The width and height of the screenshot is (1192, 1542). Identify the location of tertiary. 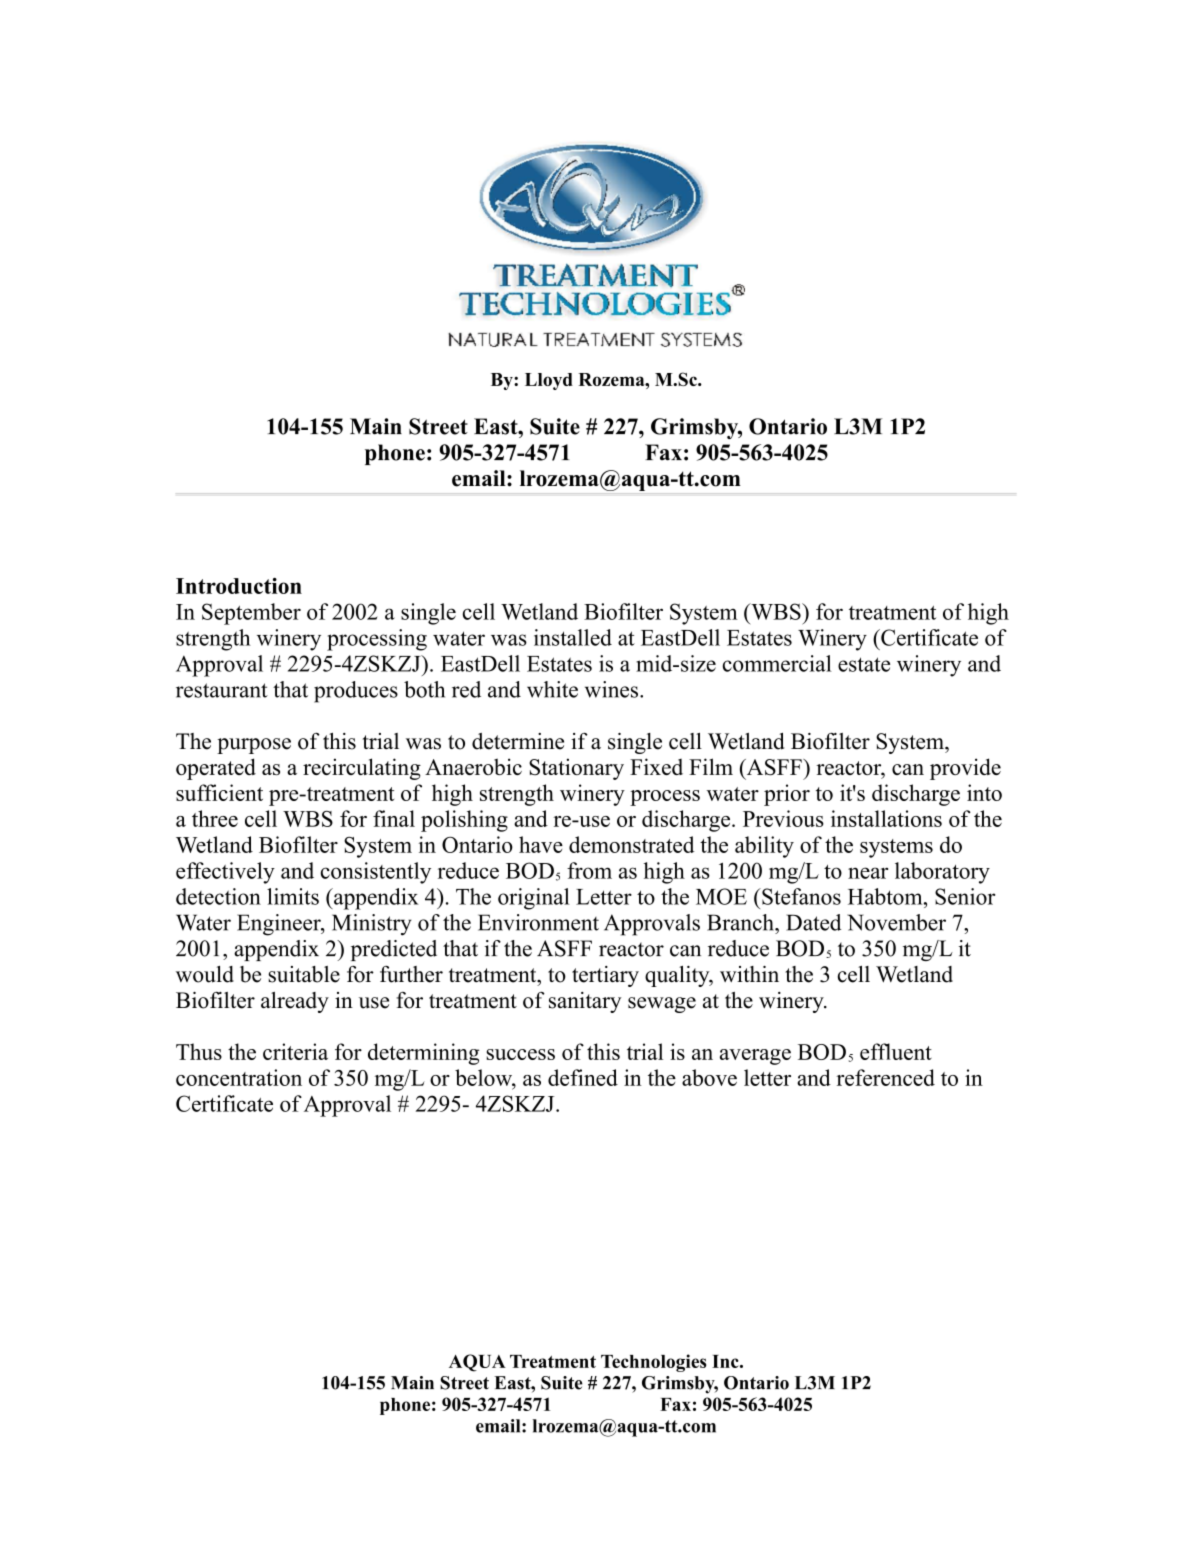
(605, 976).
